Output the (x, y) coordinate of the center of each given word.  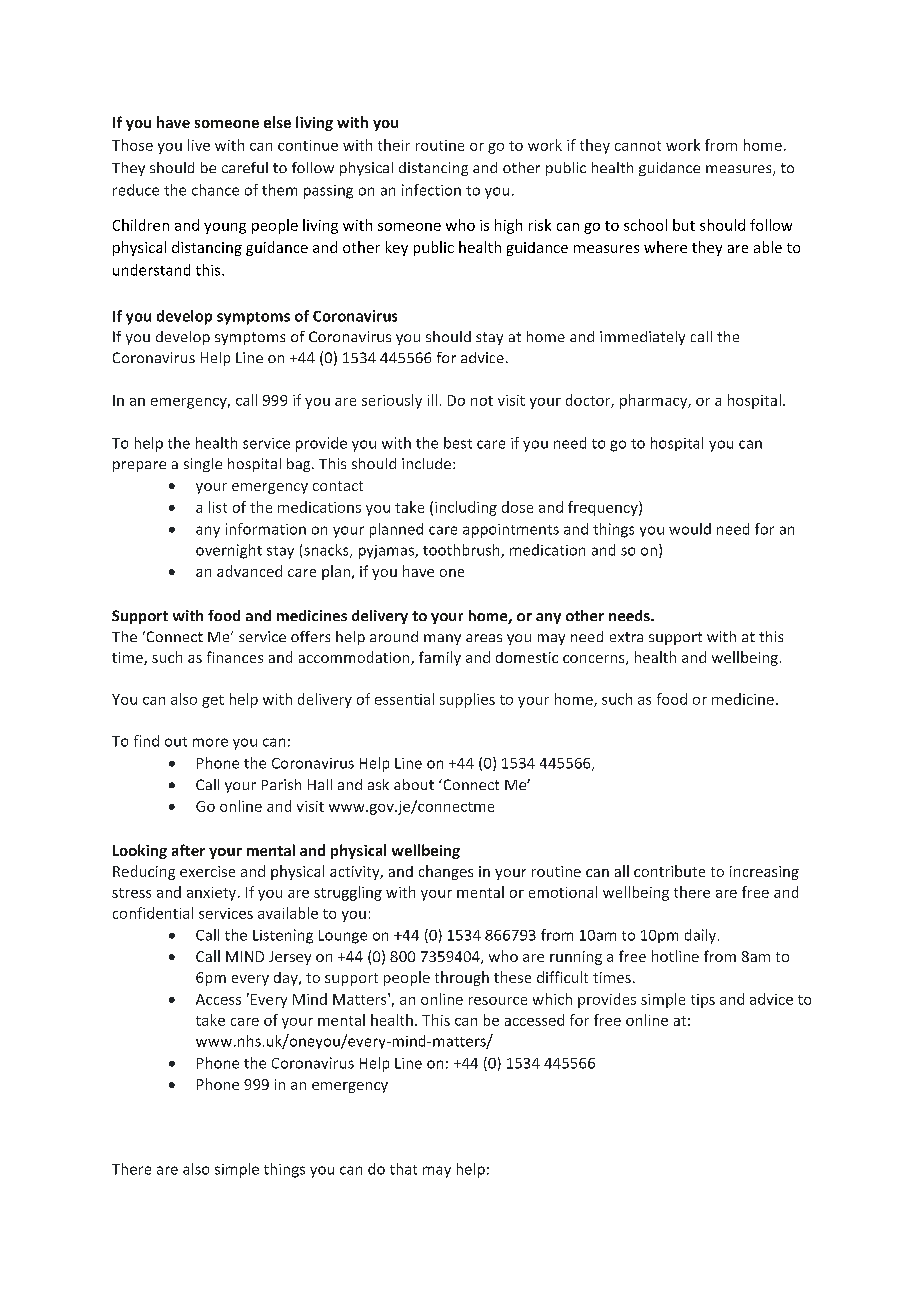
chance (215, 190)
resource (498, 1001)
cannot (638, 146)
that (403, 1169)
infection (431, 190)
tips (703, 1001)
